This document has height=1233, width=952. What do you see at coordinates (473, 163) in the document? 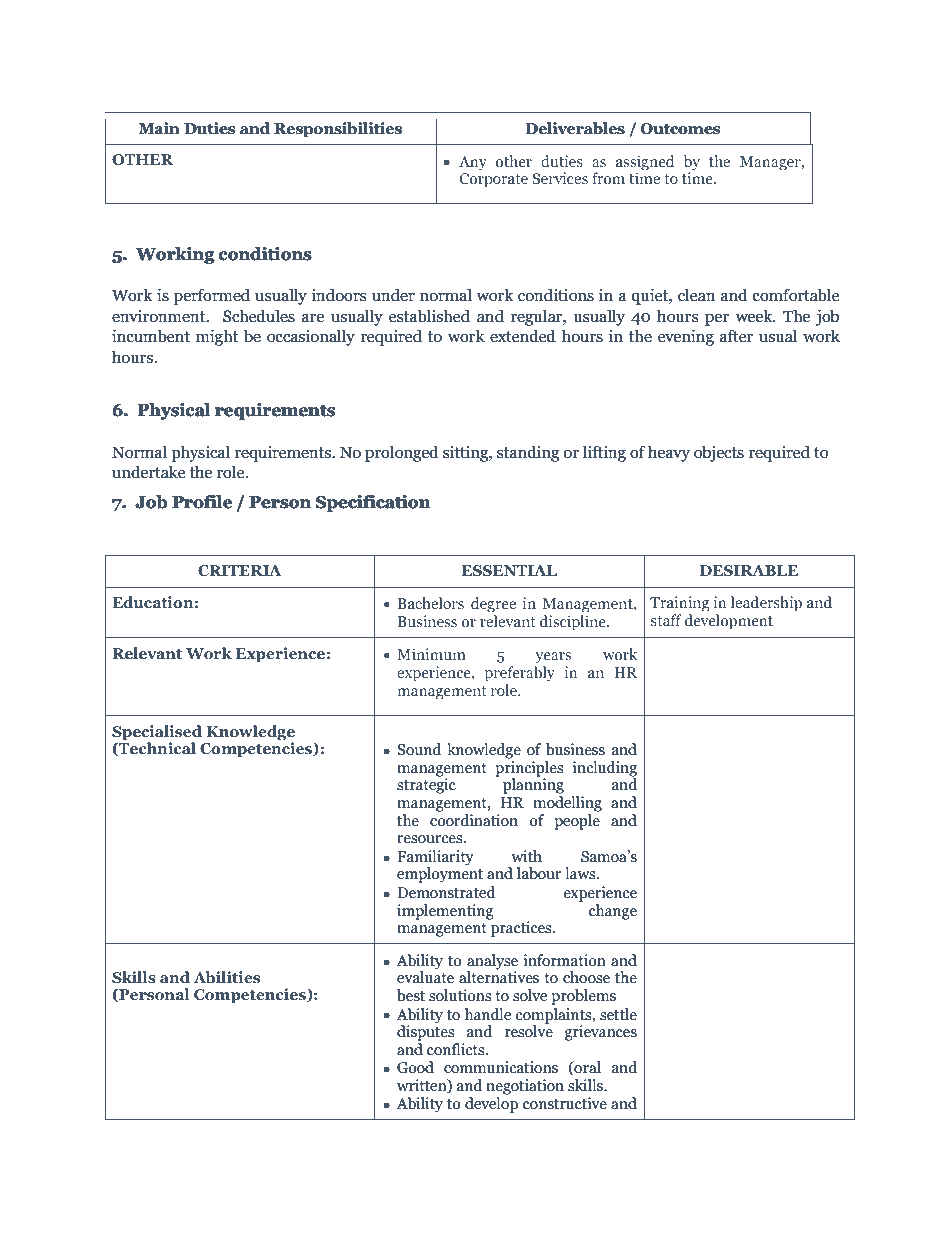
I see `Any` at bounding box center [473, 163].
